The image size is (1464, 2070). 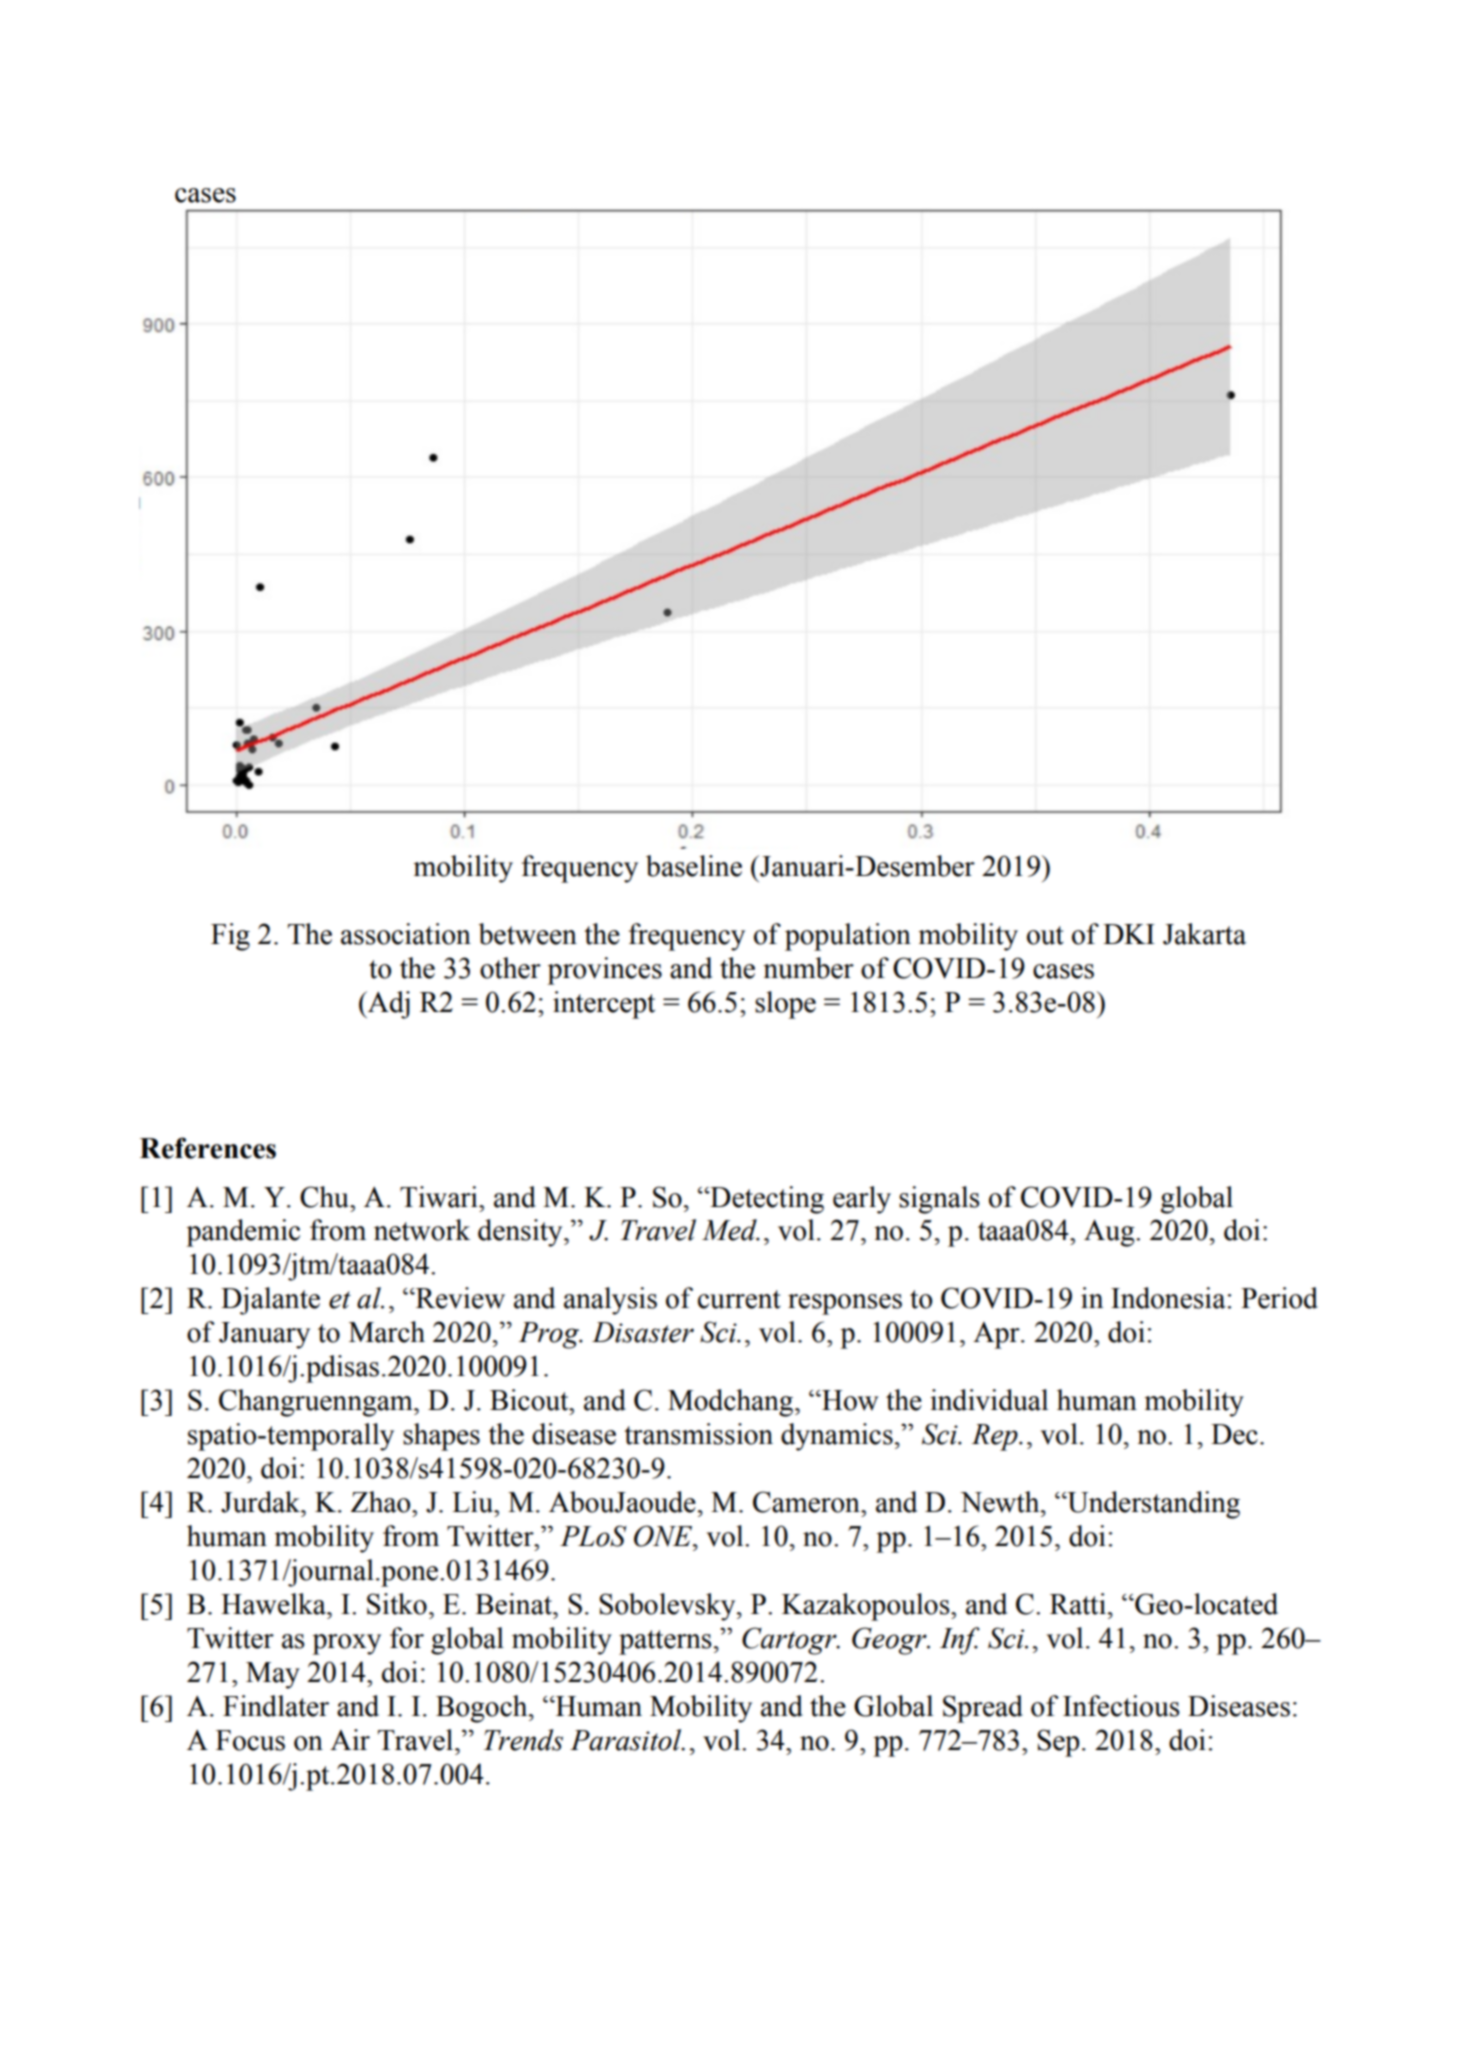 I want to click on Air, so click(x=350, y=1739).
